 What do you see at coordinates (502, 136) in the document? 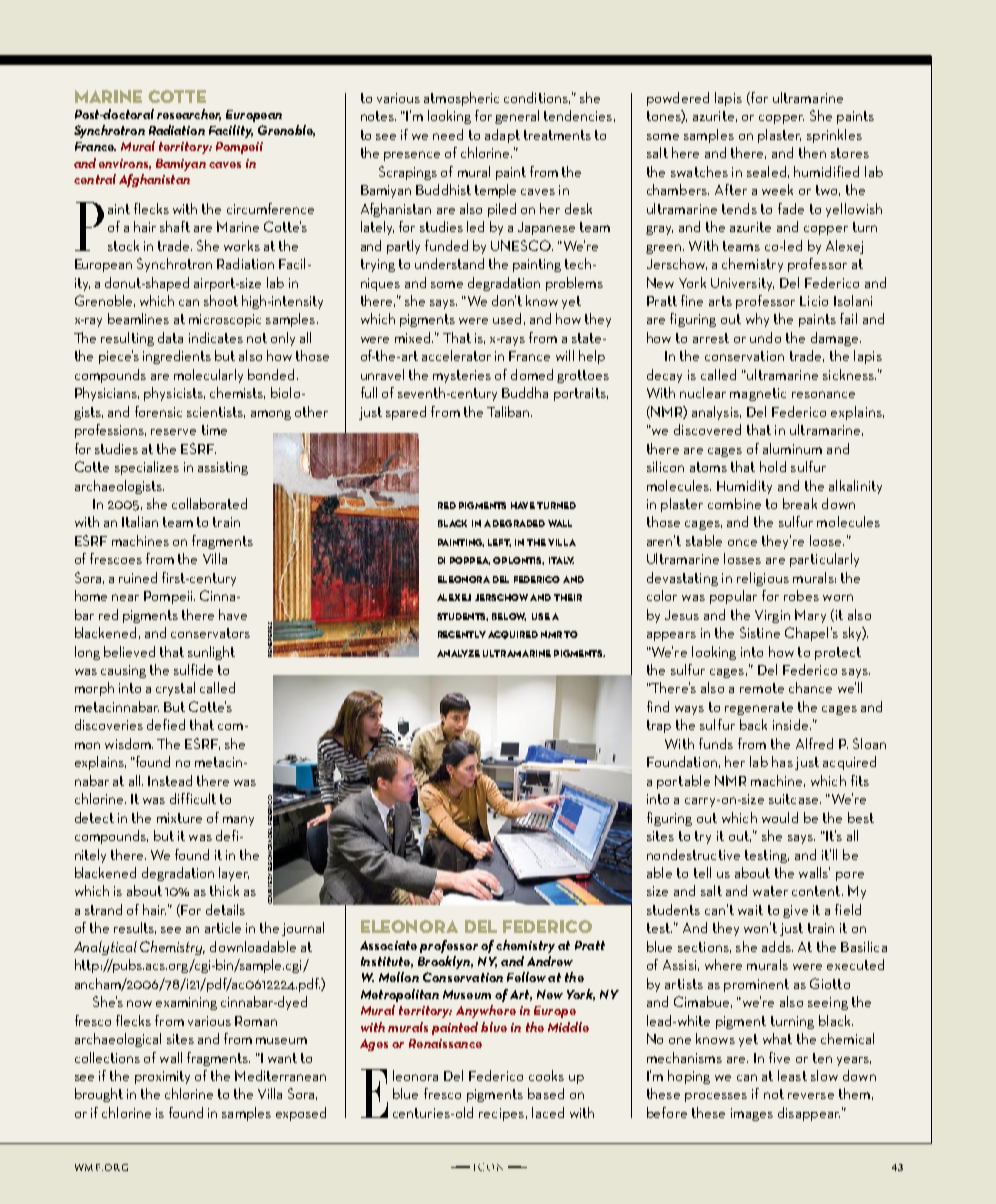
I see `adapt` at bounding box center [502, 136].
